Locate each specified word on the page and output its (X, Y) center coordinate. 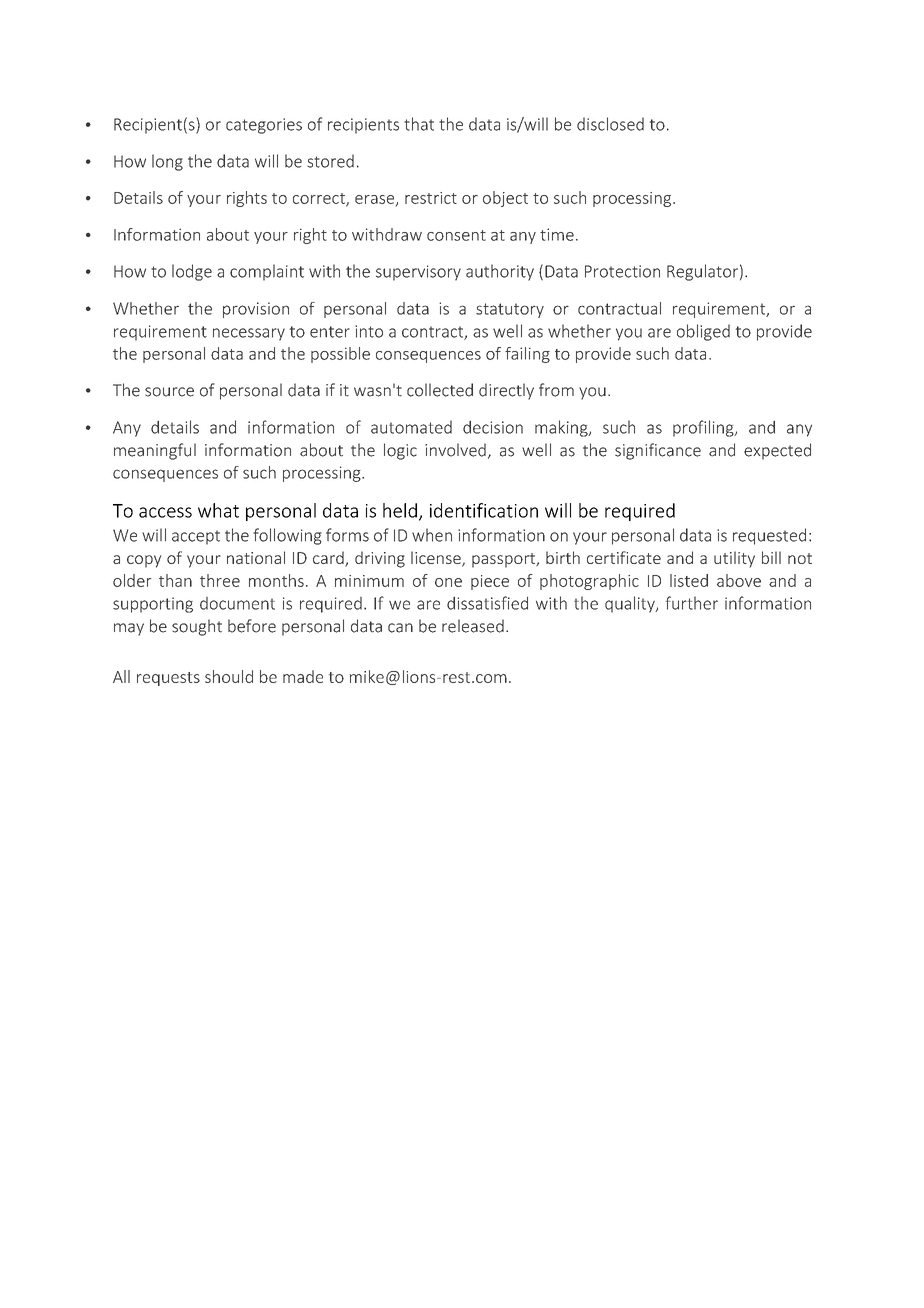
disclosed (610, 124)
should (229, 676)
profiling (704, 428)
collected (440, 390)
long (167, 162)
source (169, 392)
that (419, 124)
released (473, 626)
